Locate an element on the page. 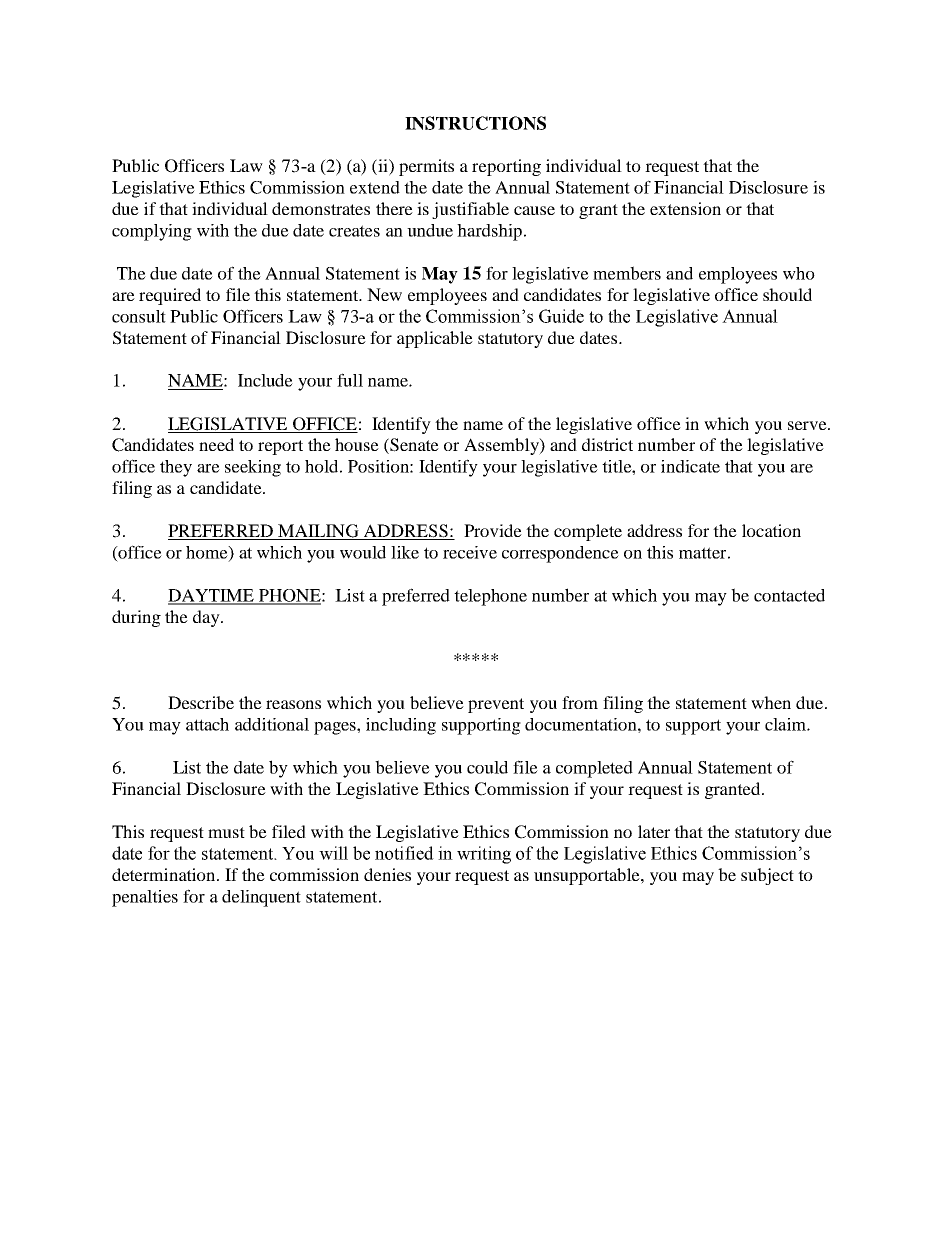  seeking is located at coordinates (253, 468).
